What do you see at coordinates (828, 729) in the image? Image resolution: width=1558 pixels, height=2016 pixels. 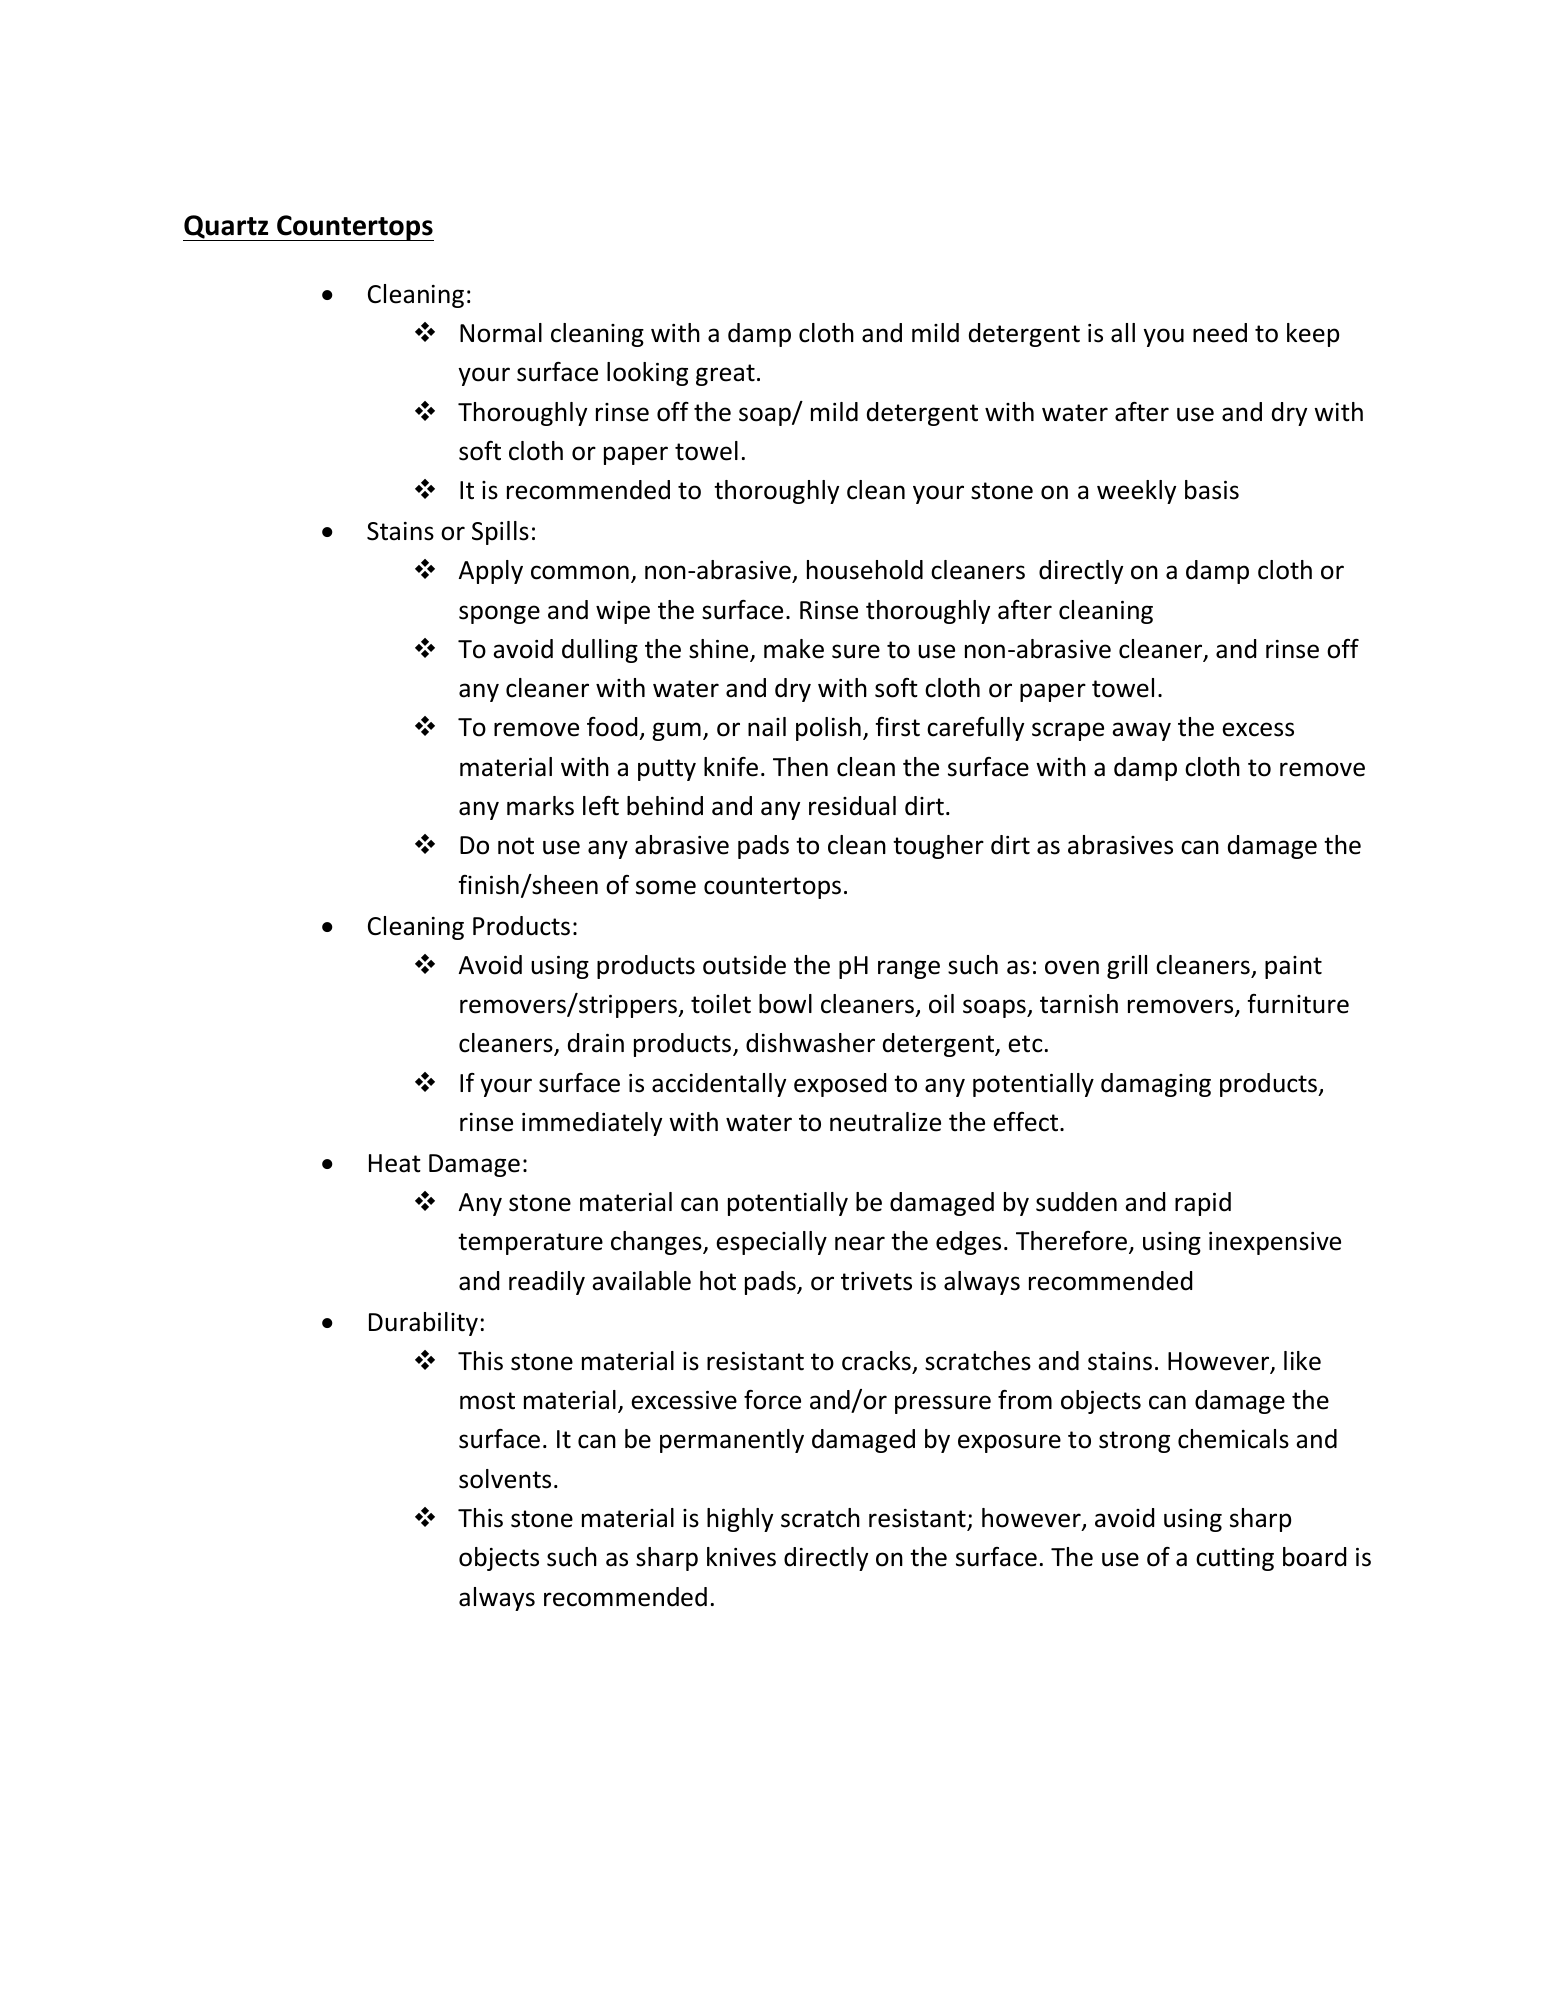 I see `polish` at bounding box center [828, 729].
